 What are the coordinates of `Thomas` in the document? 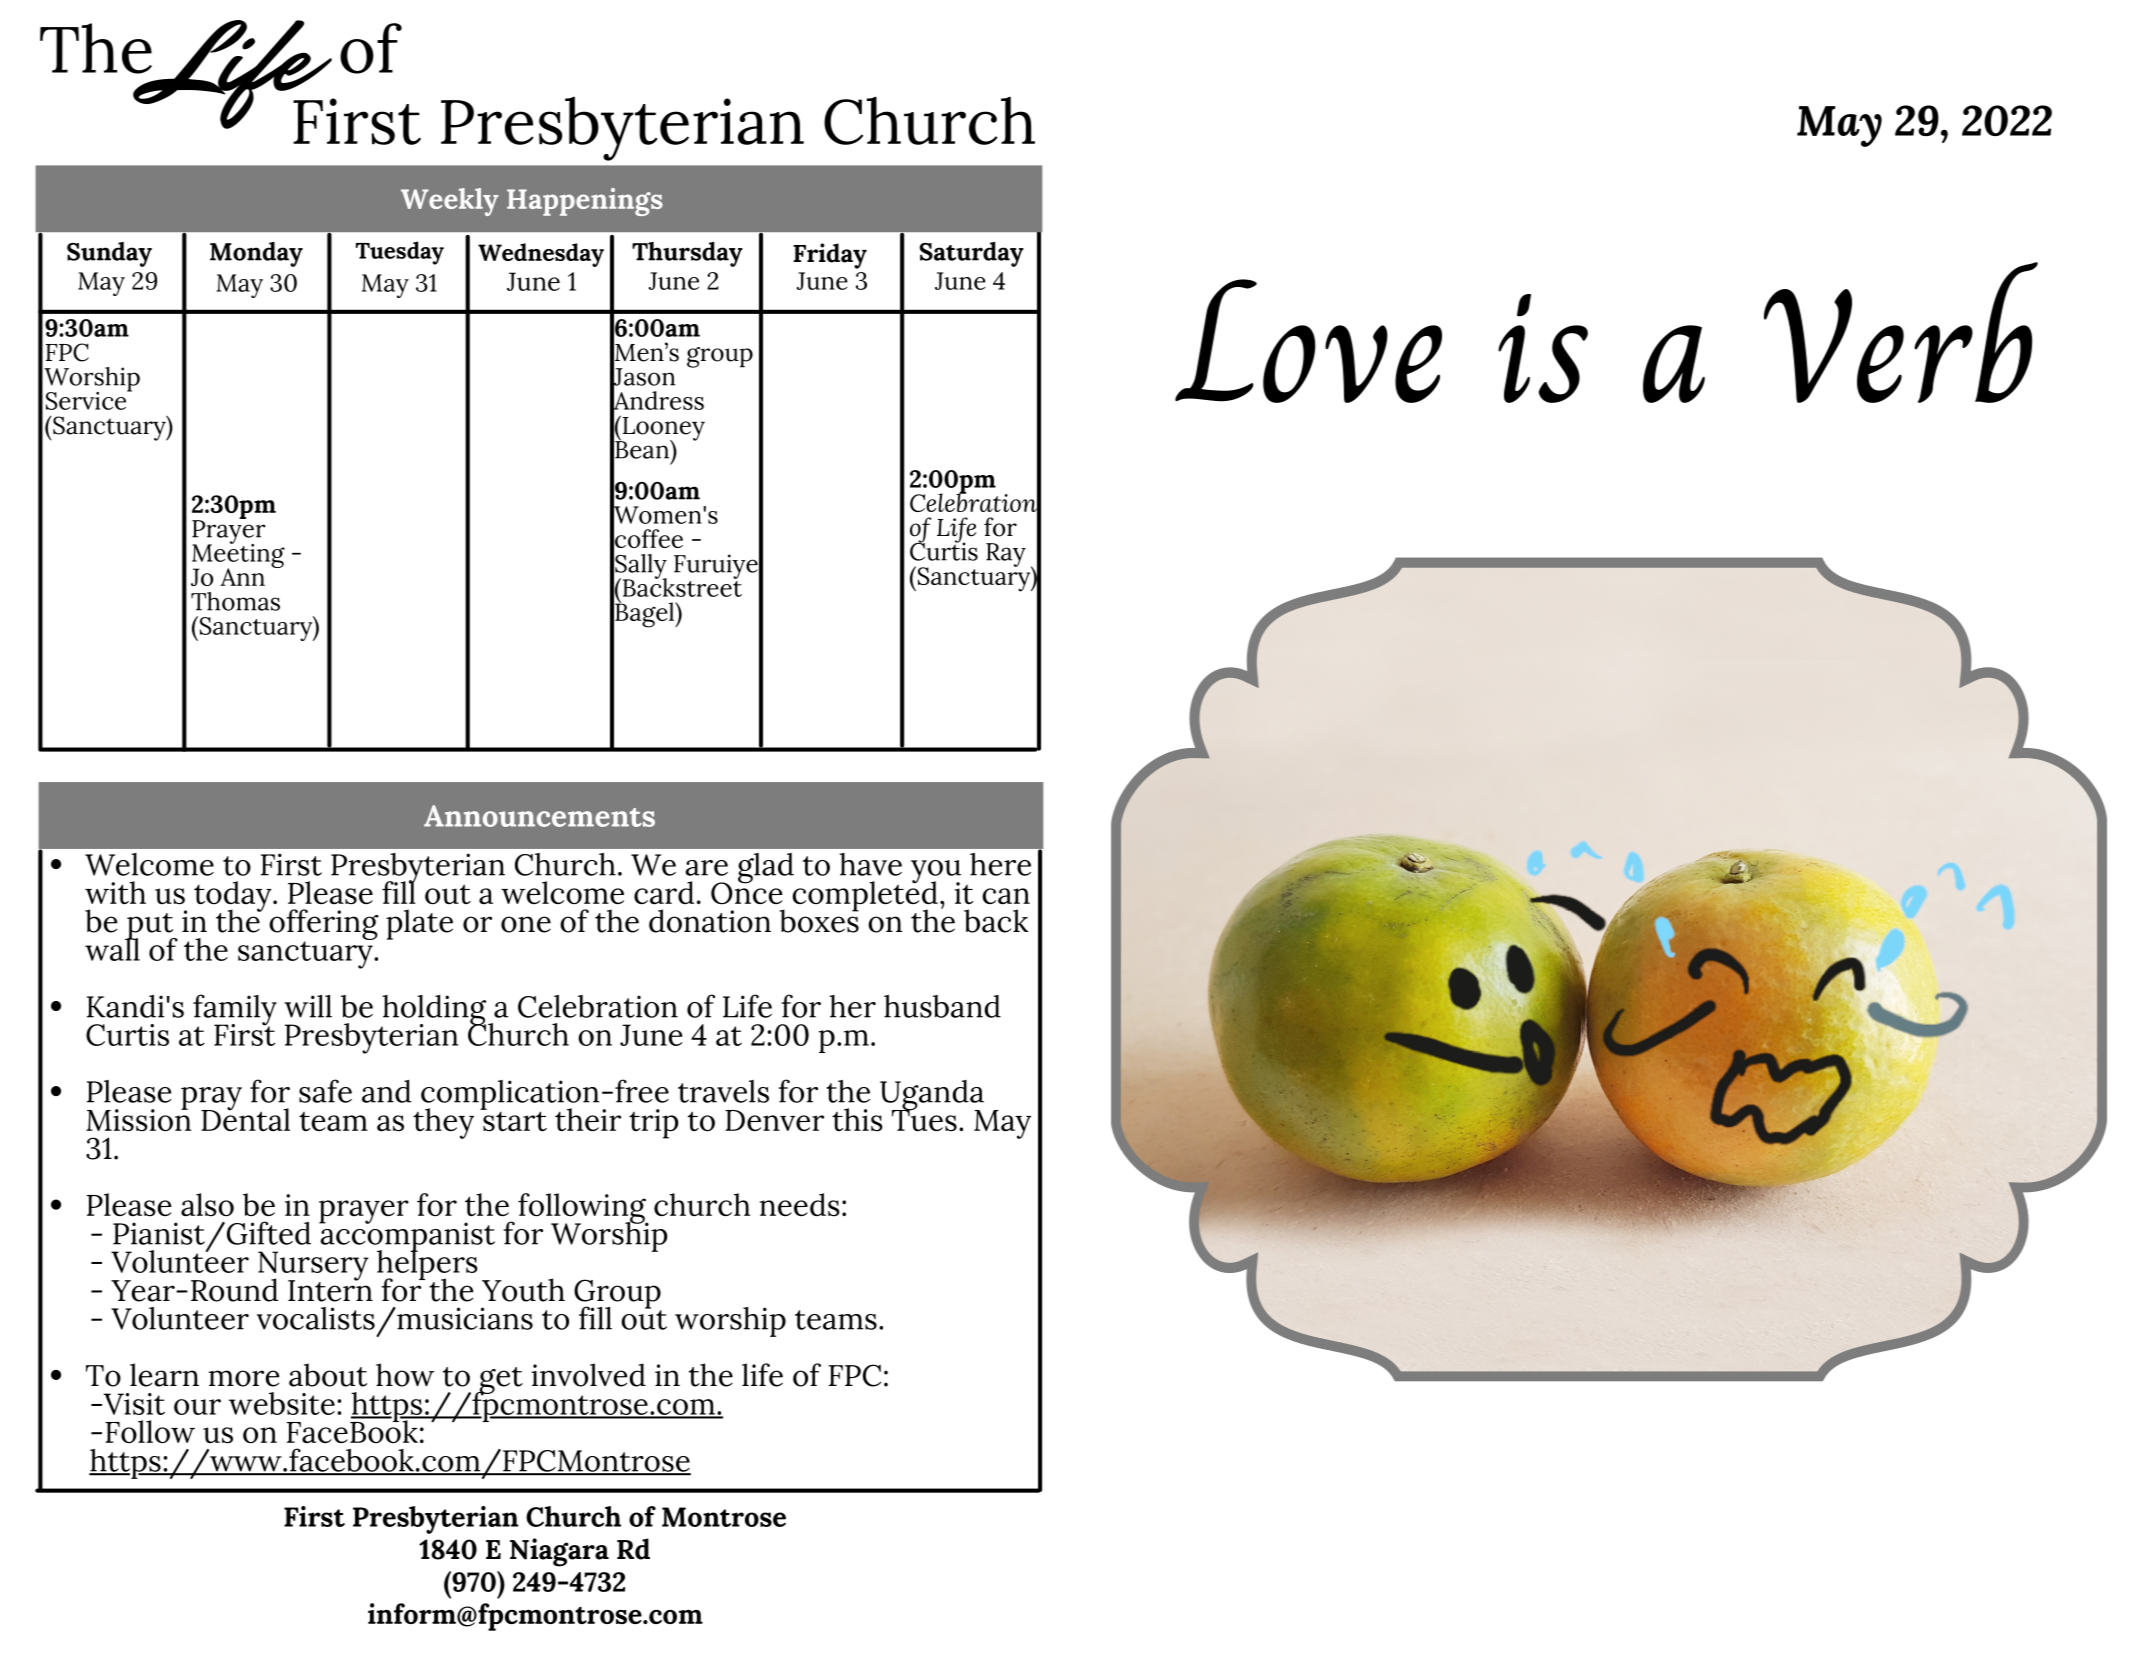 It's located at (235, 601).
